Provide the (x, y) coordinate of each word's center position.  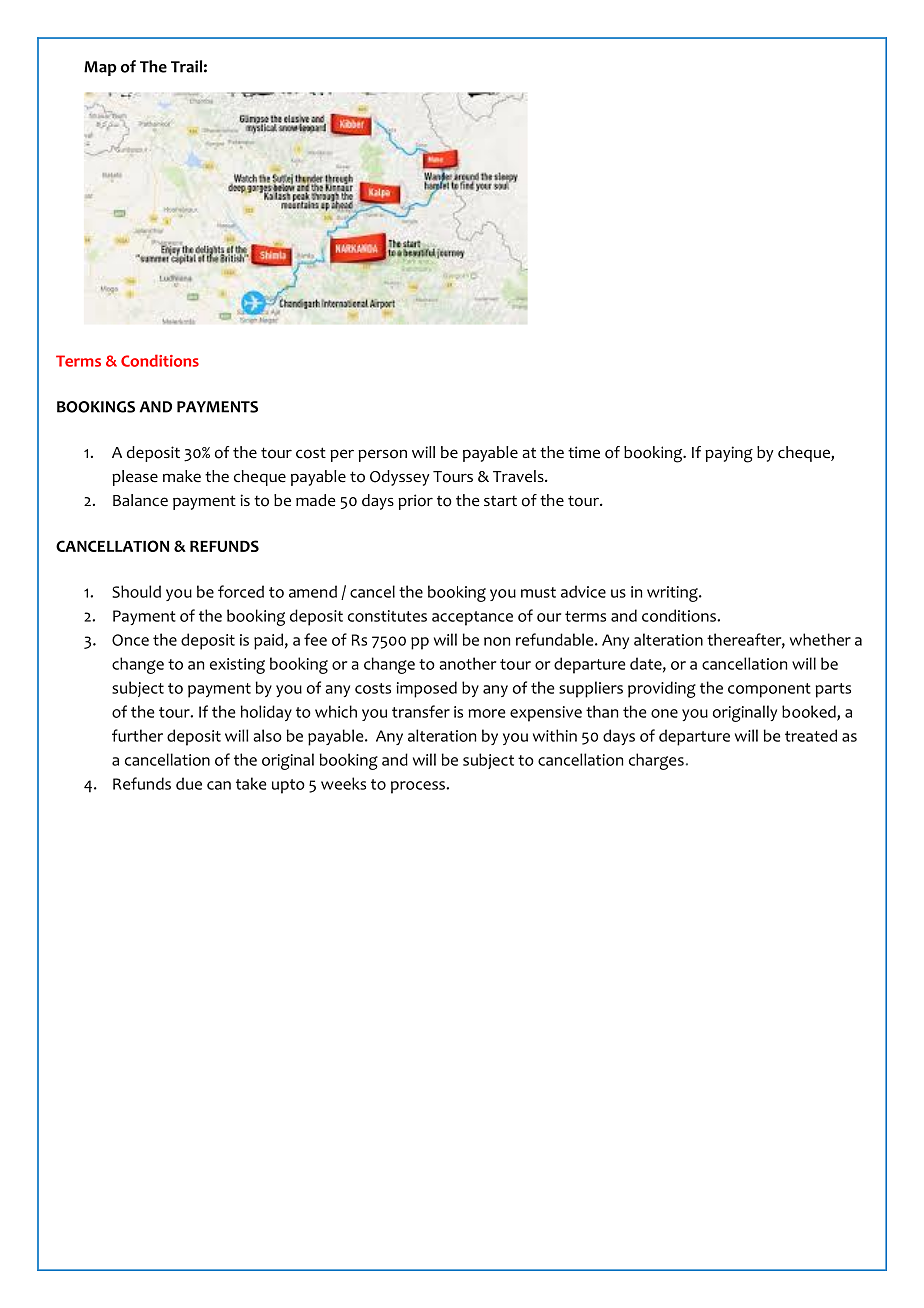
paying (729, 454)
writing (673, 594)
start (500, 500)
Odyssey (400, 478)
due (189, 783)
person (382, 455)
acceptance (472, 618)
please (135, 478)
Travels (519, 476)
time (584, 452)
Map (100, 68)
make (182, 476)
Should (136, 591)
